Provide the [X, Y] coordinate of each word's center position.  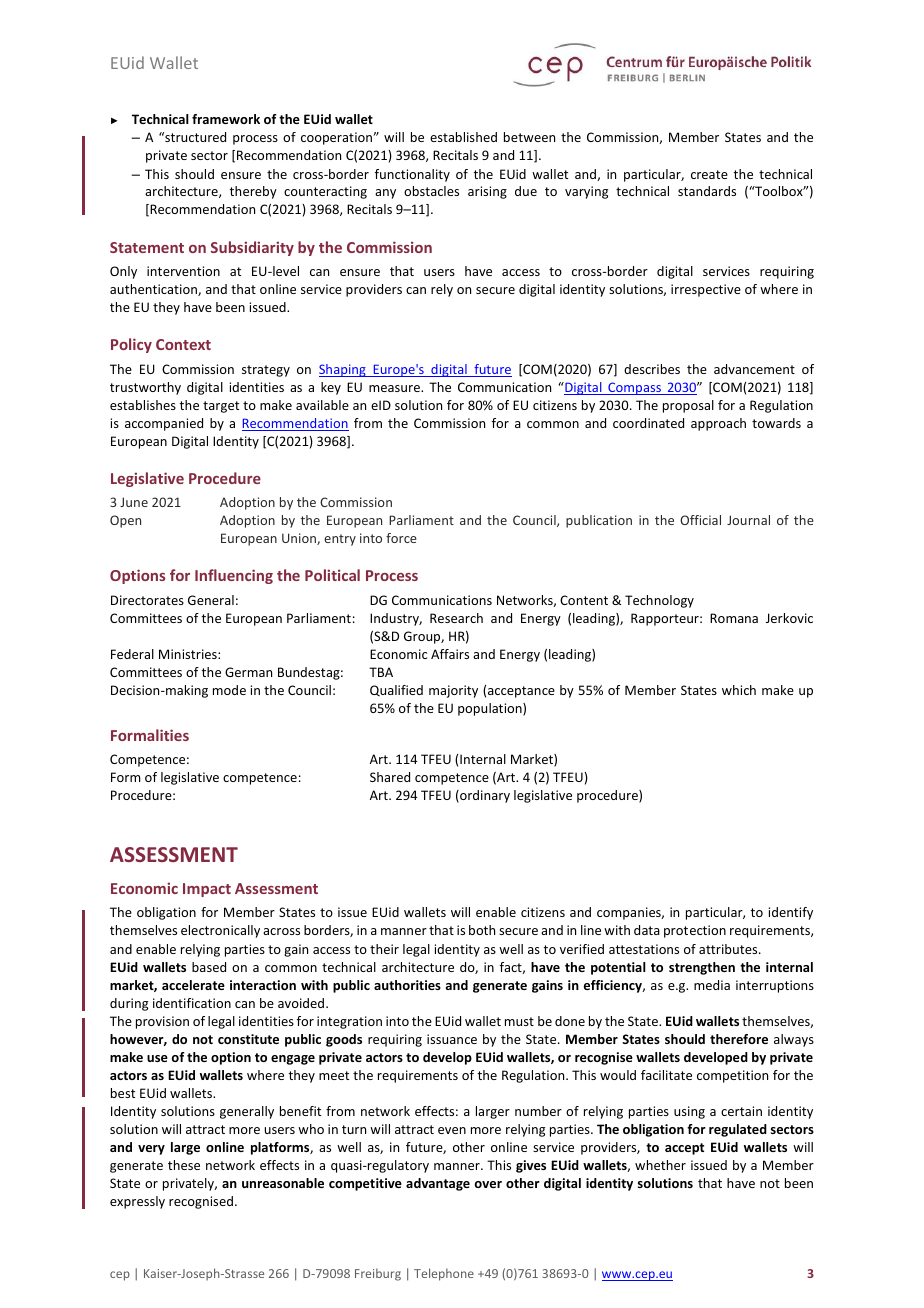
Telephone [444, 1274]
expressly [137, 1202]
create [709, 174]
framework [226, 119]
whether [660, 1165]
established [463, 137]
